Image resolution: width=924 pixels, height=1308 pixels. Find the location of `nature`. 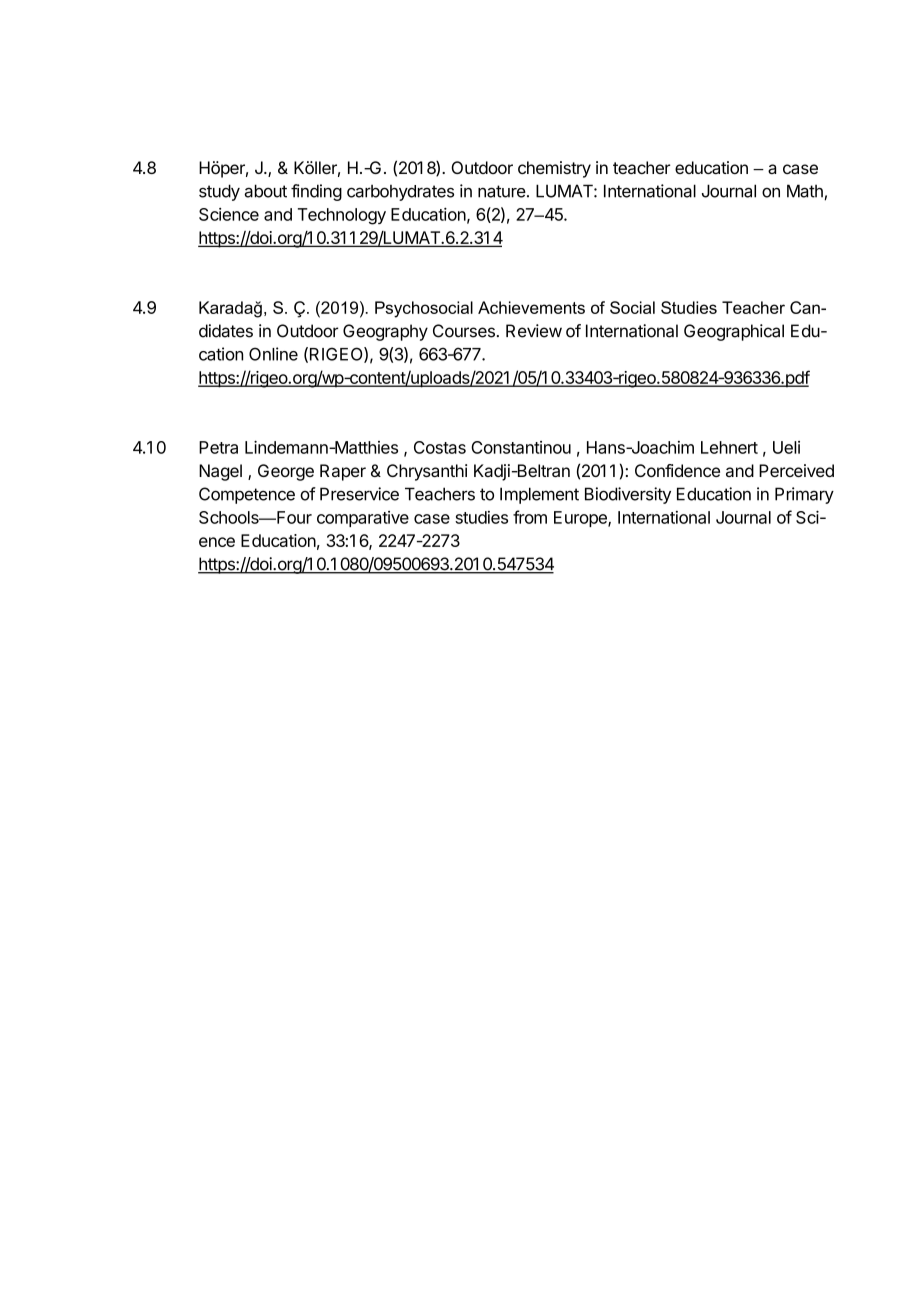

nature is located at coordinates (502, 191).
